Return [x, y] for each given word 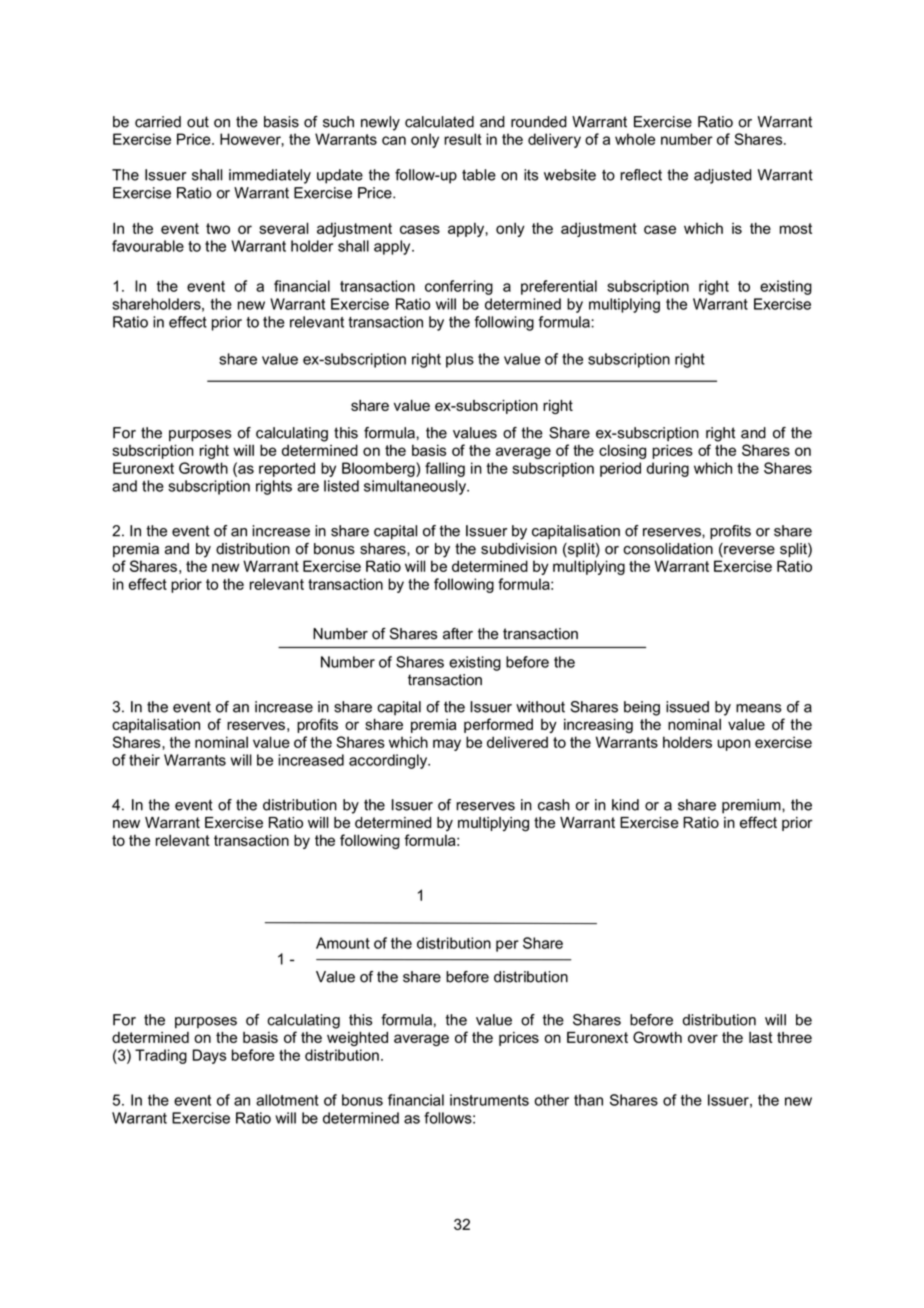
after [458, 634]
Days [209, 1056]
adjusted [722, 176]
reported [287, 469]
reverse [748, 550]
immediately [270, 176]
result [463, 139]
